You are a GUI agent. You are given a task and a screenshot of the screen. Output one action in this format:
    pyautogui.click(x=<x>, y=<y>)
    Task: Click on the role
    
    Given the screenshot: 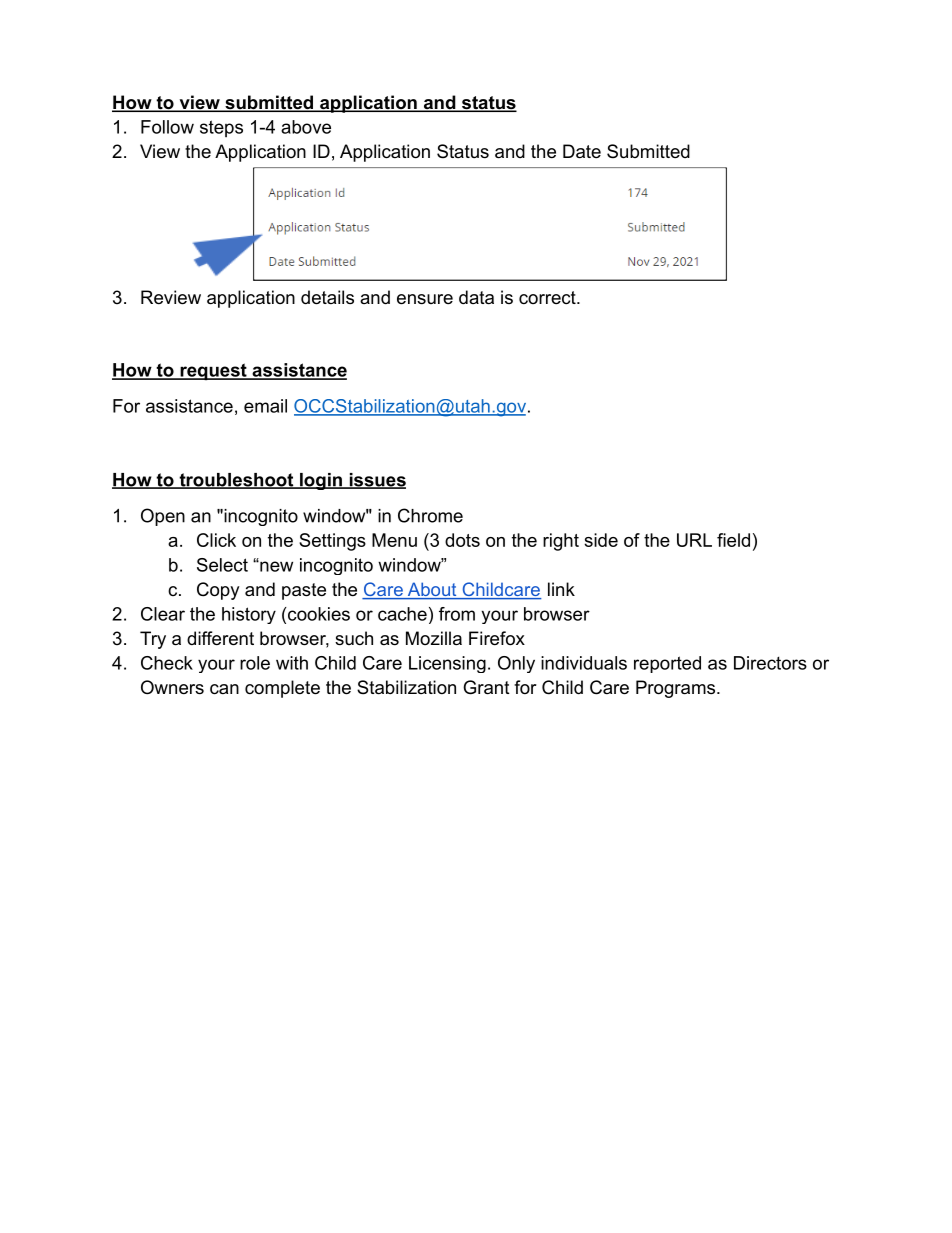 What is the action you would take?
    pyautogui.click(x=255, y=663)
